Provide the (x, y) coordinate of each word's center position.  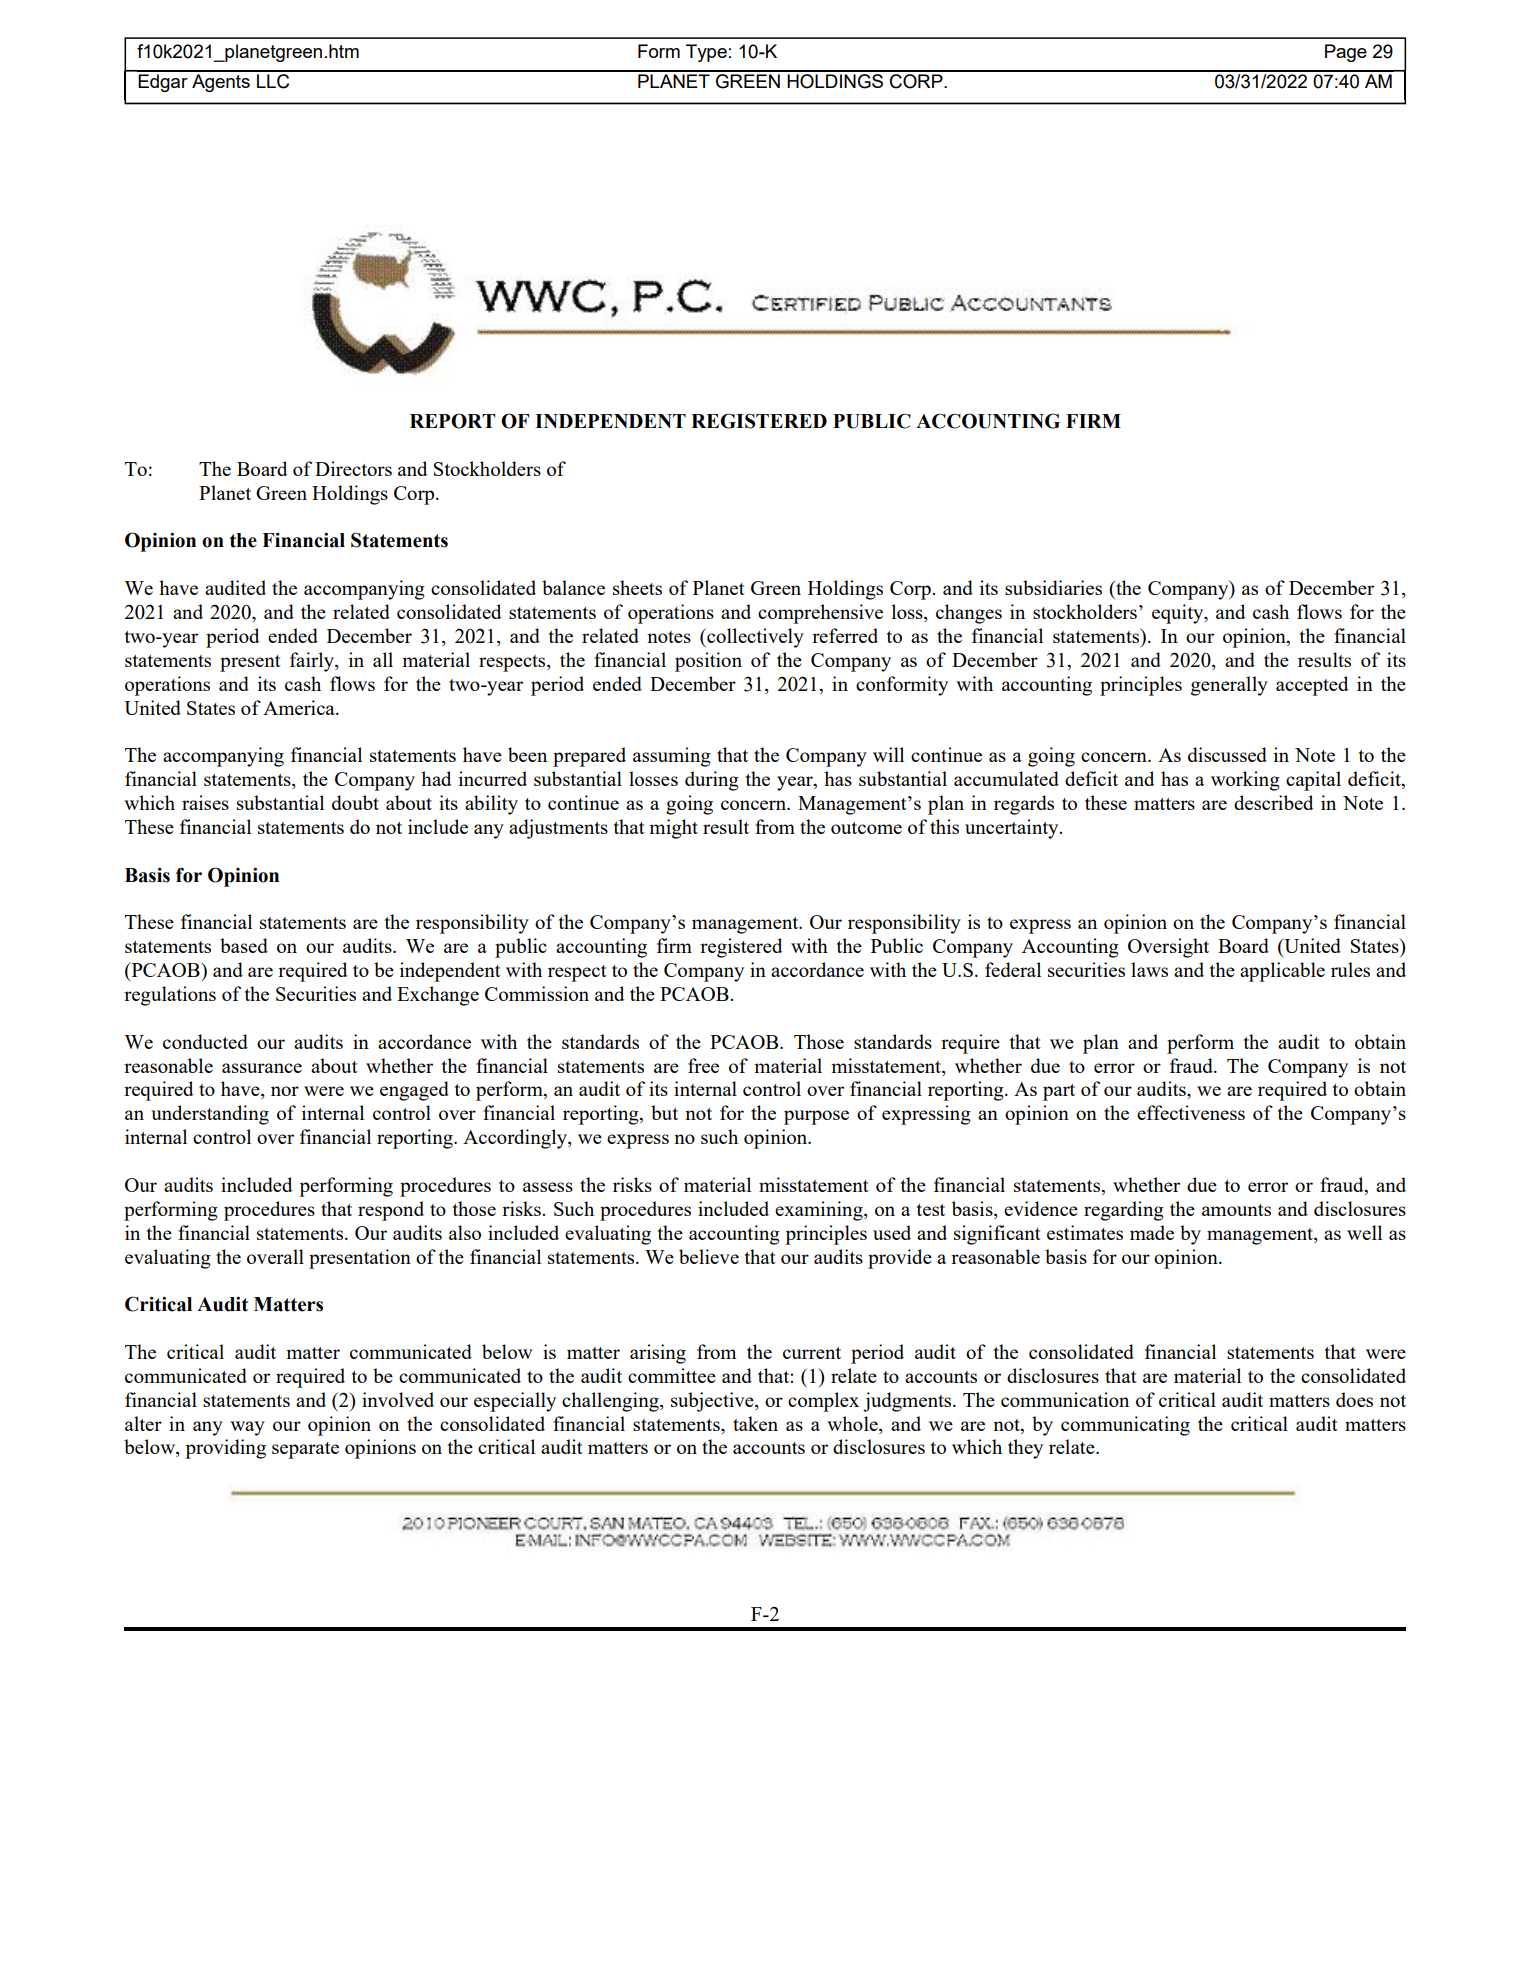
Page (1346, 53)
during (712, 781)
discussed (1227, 754)
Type (706, 53)
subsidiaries (1053, 587)
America (300, 707)
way (247, 1428)
